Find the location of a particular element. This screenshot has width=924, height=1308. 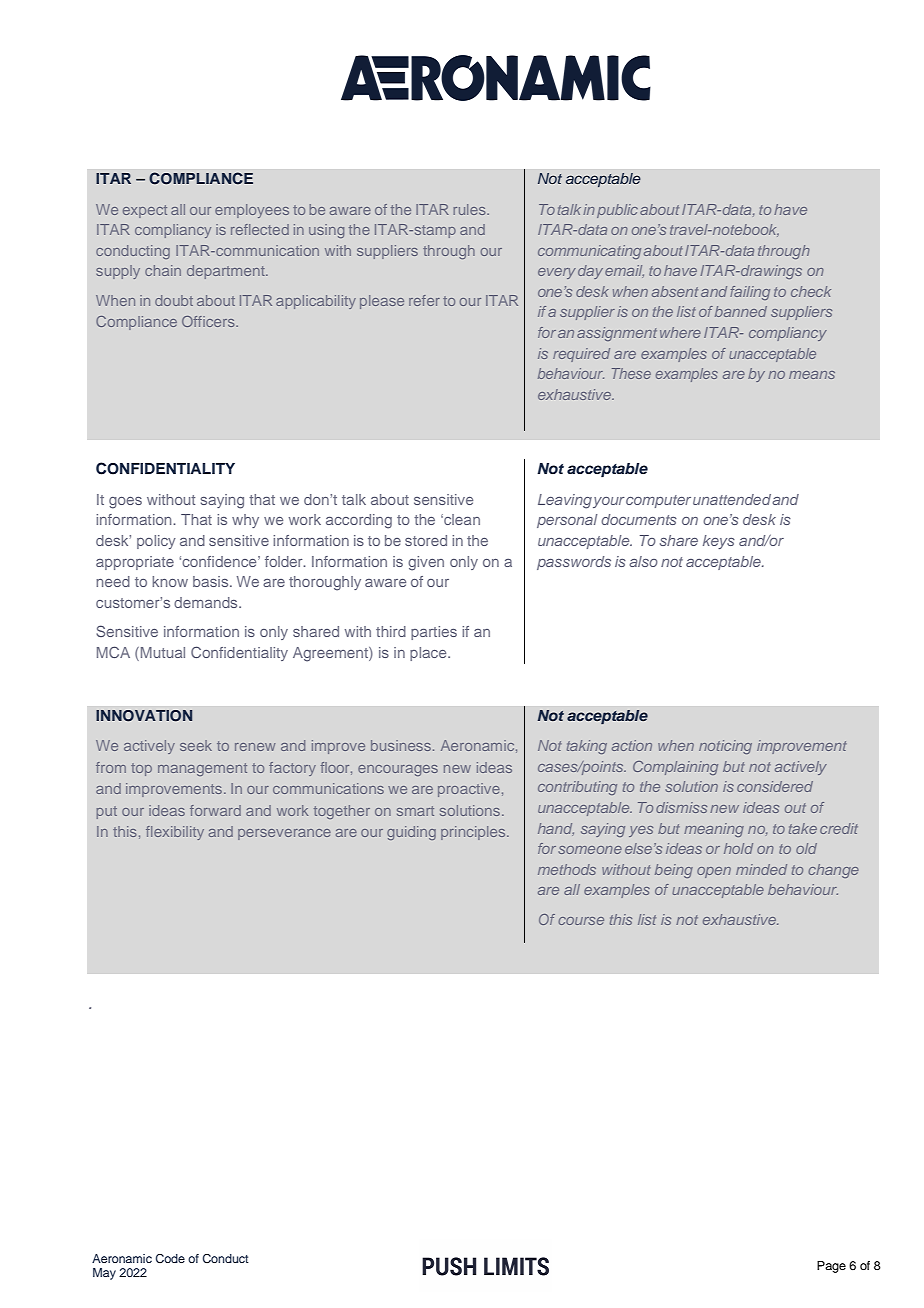

chain is located at coordinates (163, 270).
